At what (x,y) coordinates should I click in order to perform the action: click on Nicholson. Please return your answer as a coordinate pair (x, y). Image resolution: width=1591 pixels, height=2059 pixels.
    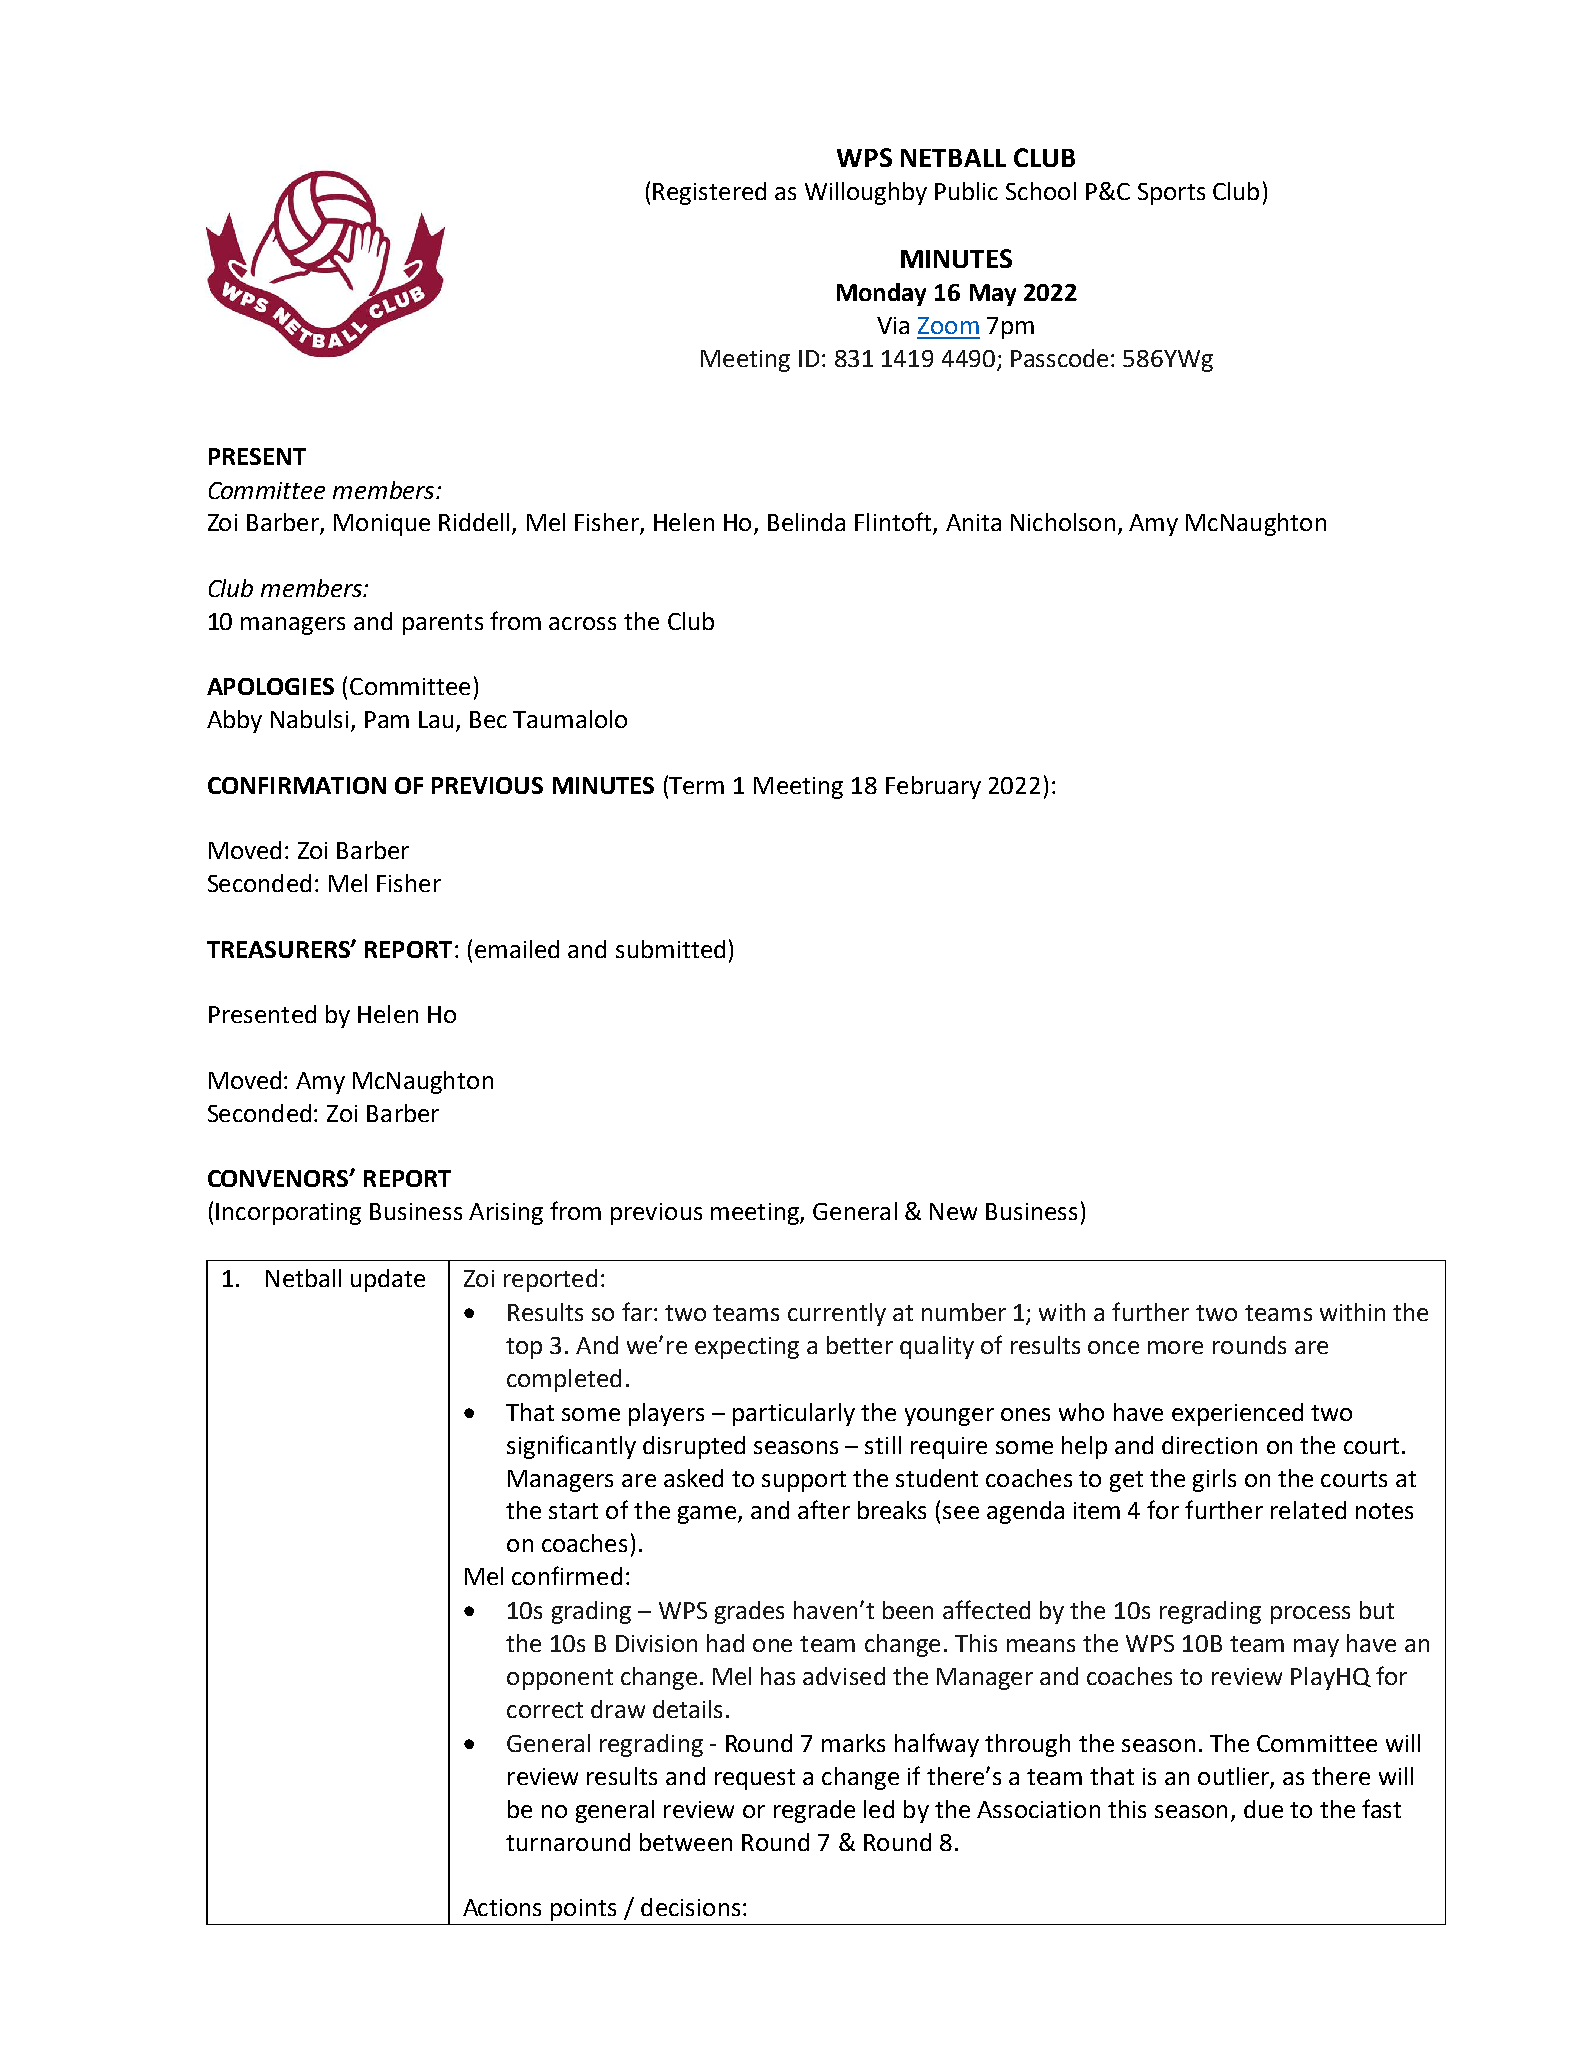
    Looking at the image, I should click on (1063, 522).
